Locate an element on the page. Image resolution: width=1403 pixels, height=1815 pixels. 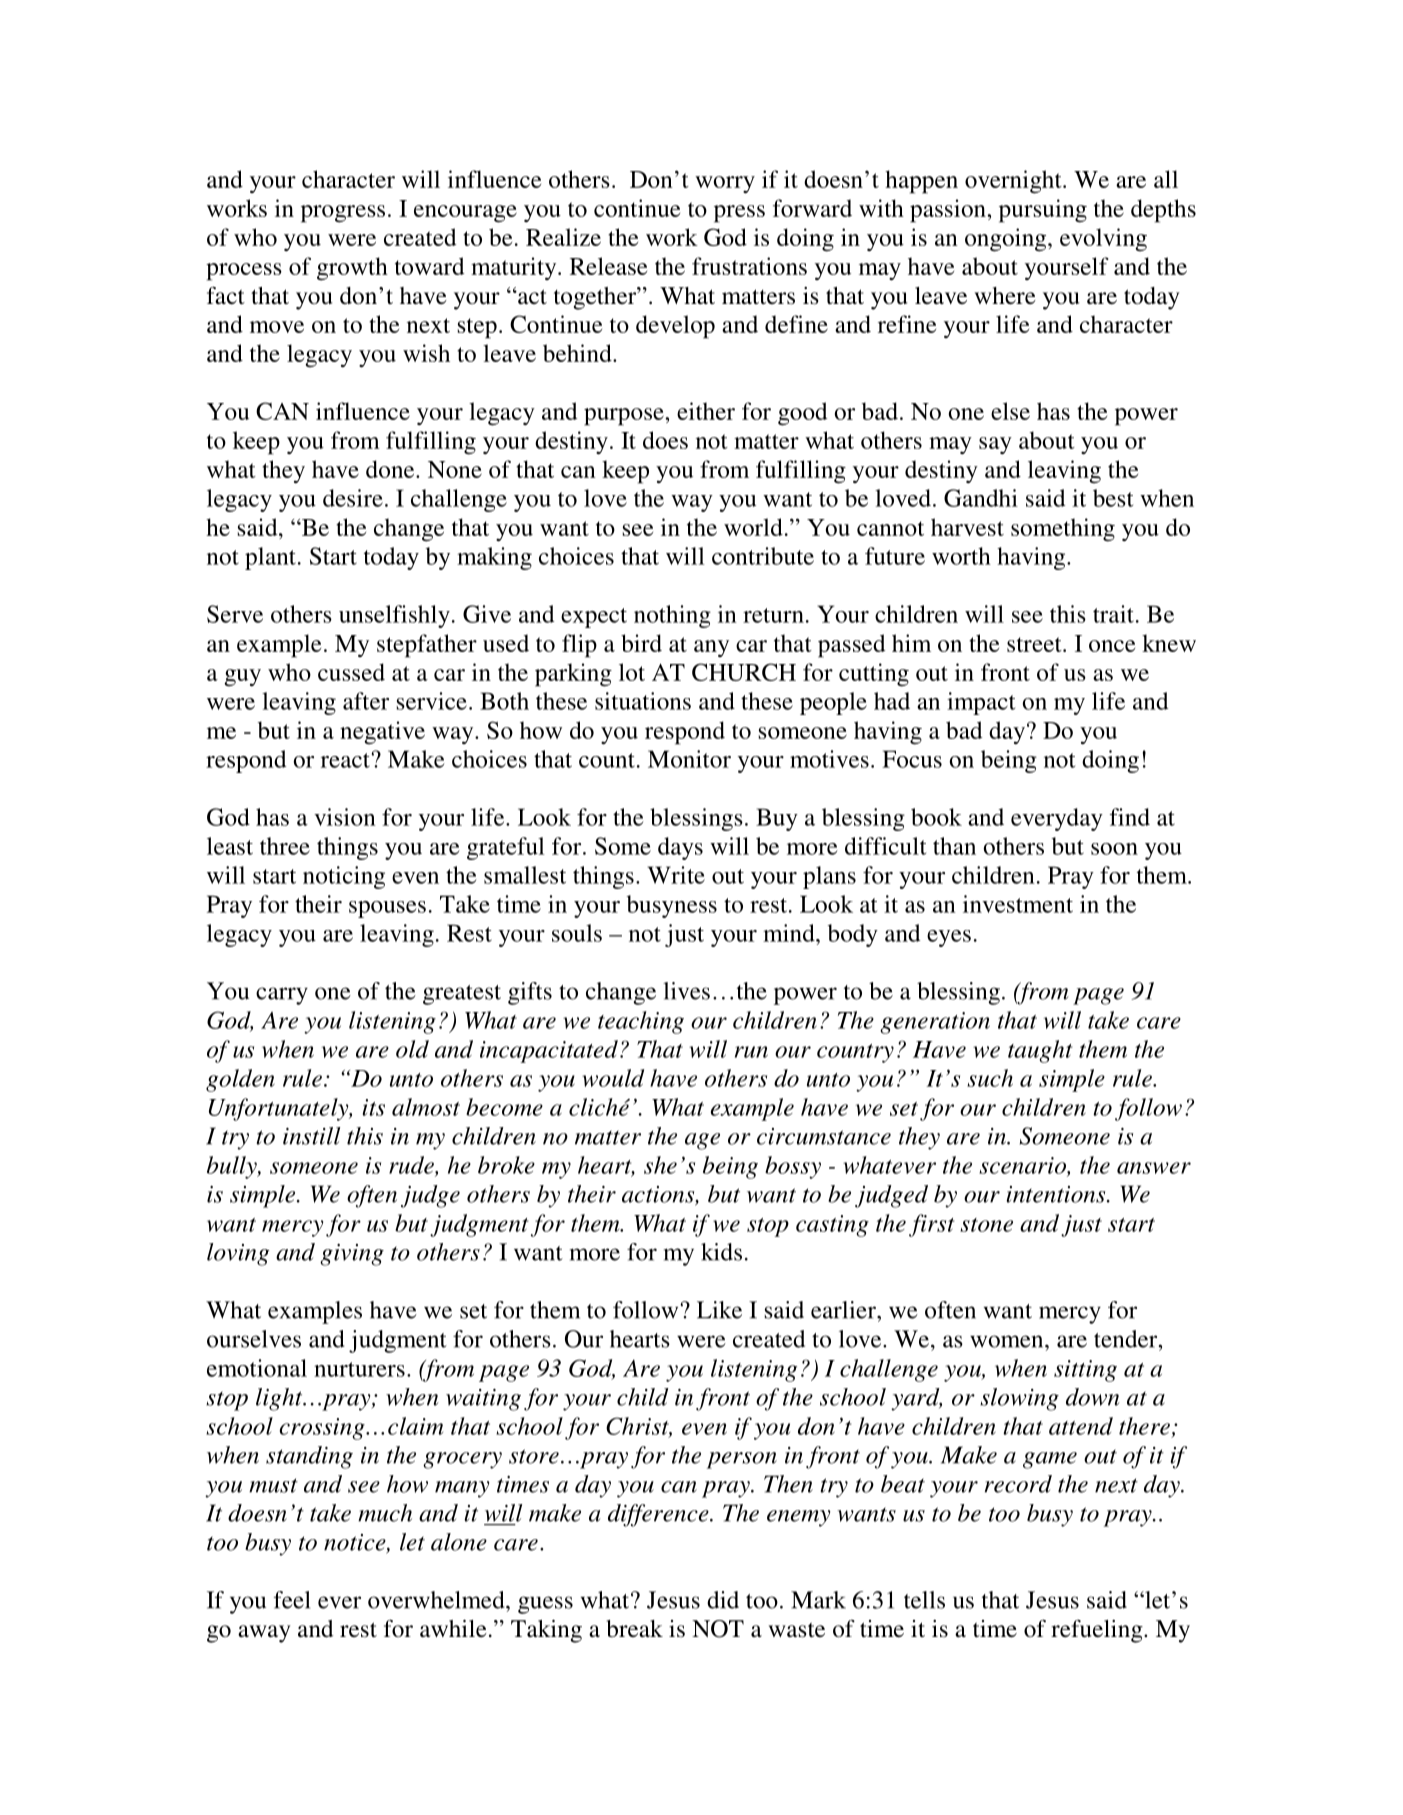
street is located at coordinates (1035, 644).
